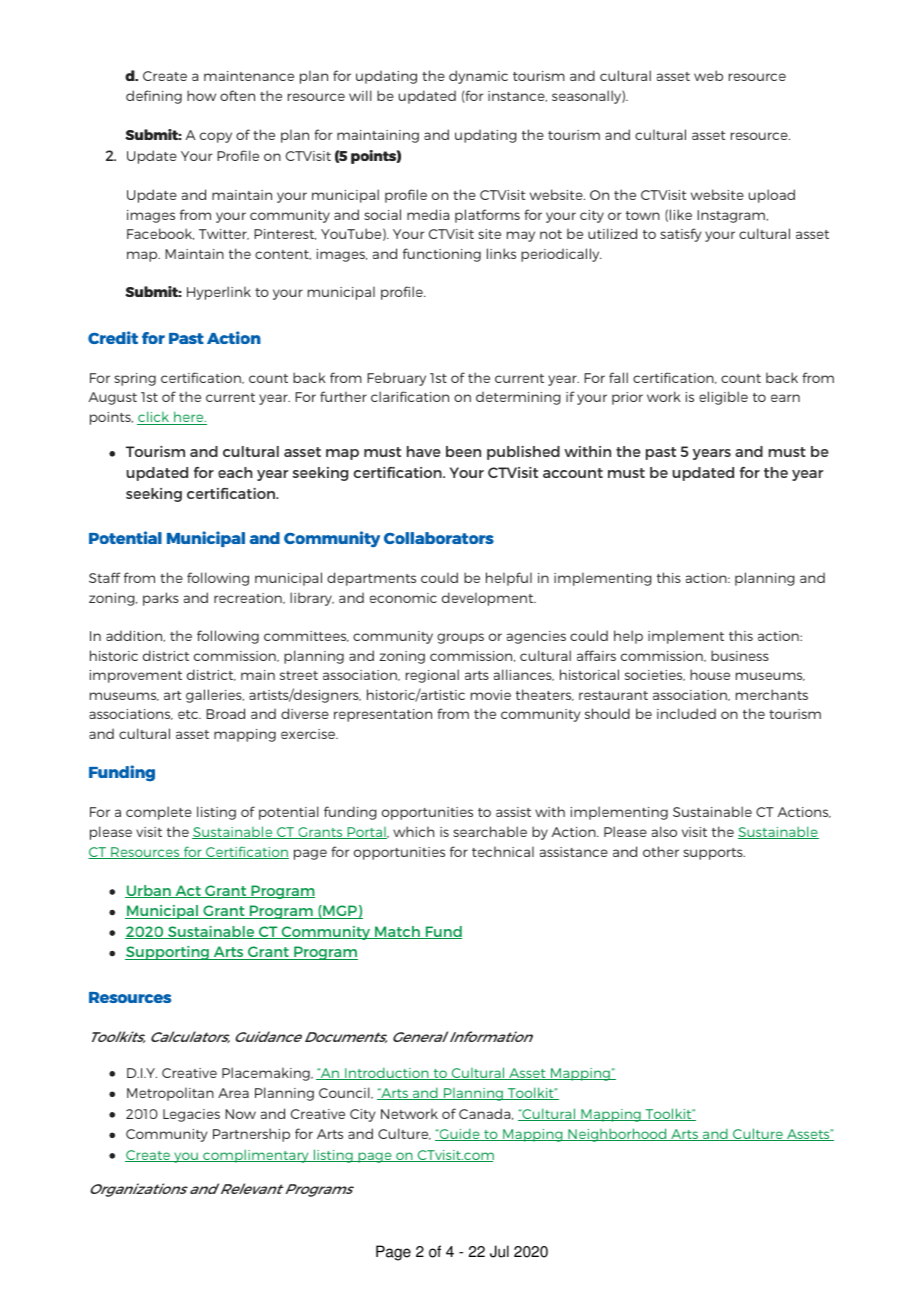 The width and height of the screenshot is (924, 1308). What do you see at coordinates (215, 696) in the screenshot?
I see `galleries` at bounding box center [215, 696].
